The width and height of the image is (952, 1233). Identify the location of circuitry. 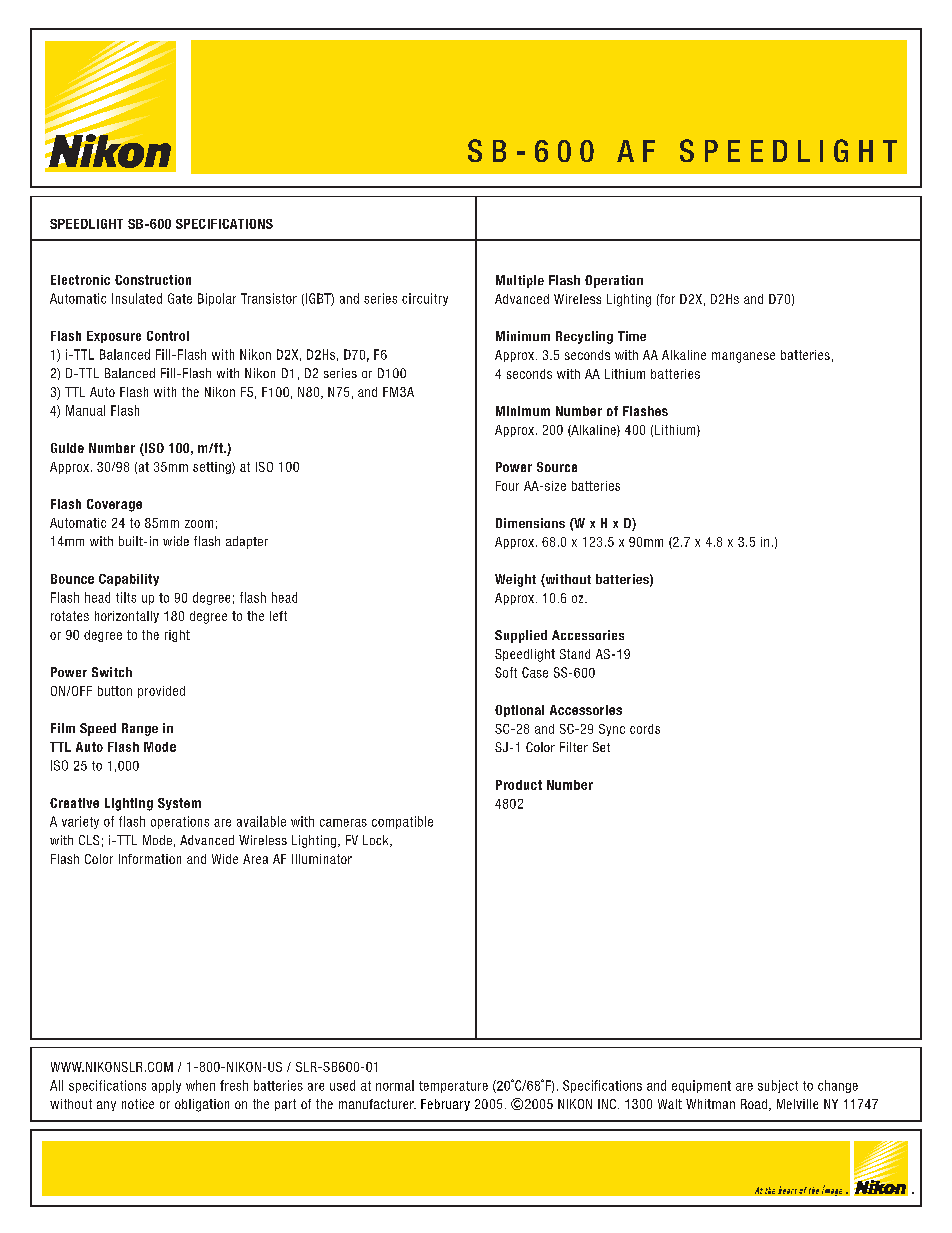
(425, 299).
